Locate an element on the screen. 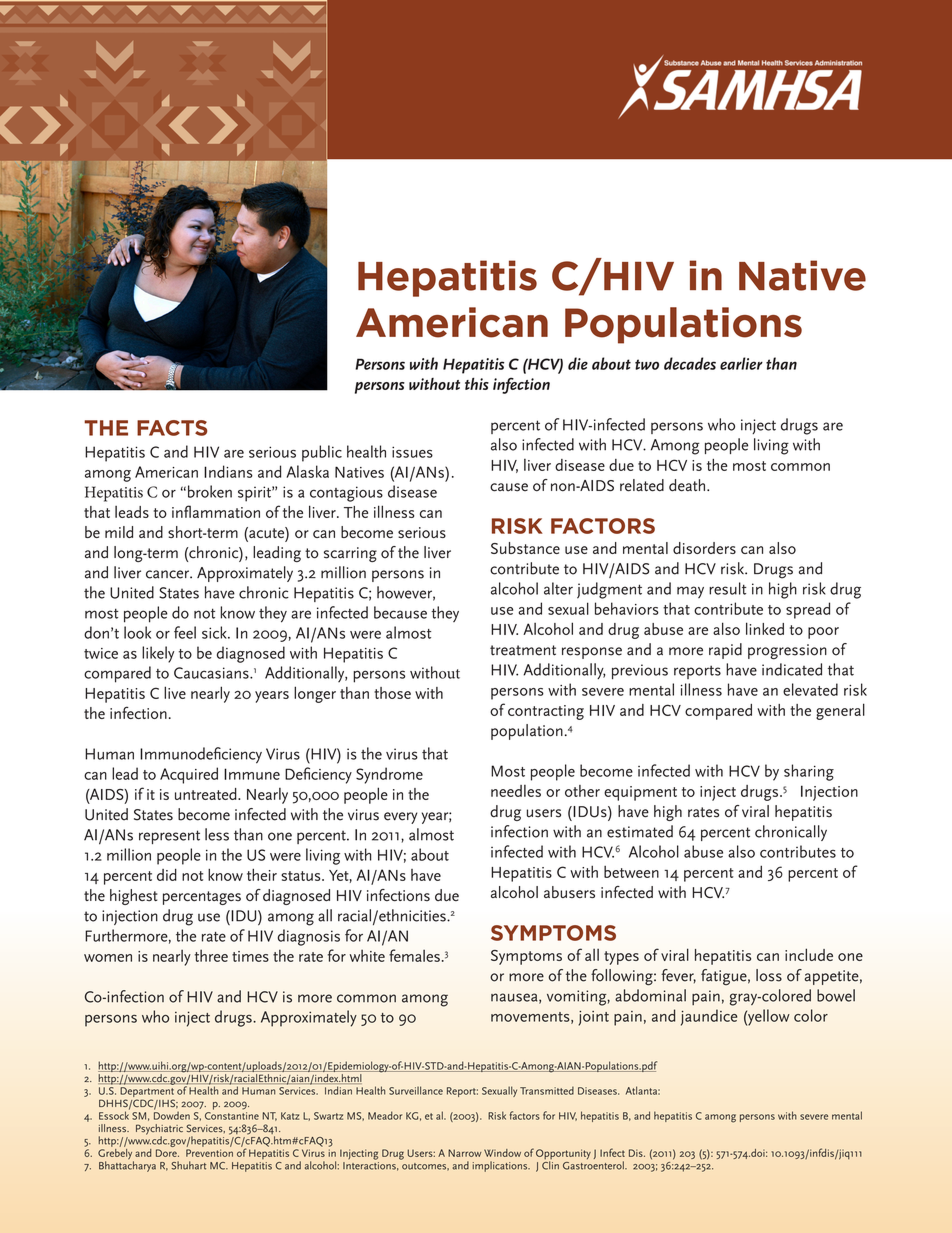 This screenshot has height=1233, width=952. Prevention is located at coordinates (209, 1153).
